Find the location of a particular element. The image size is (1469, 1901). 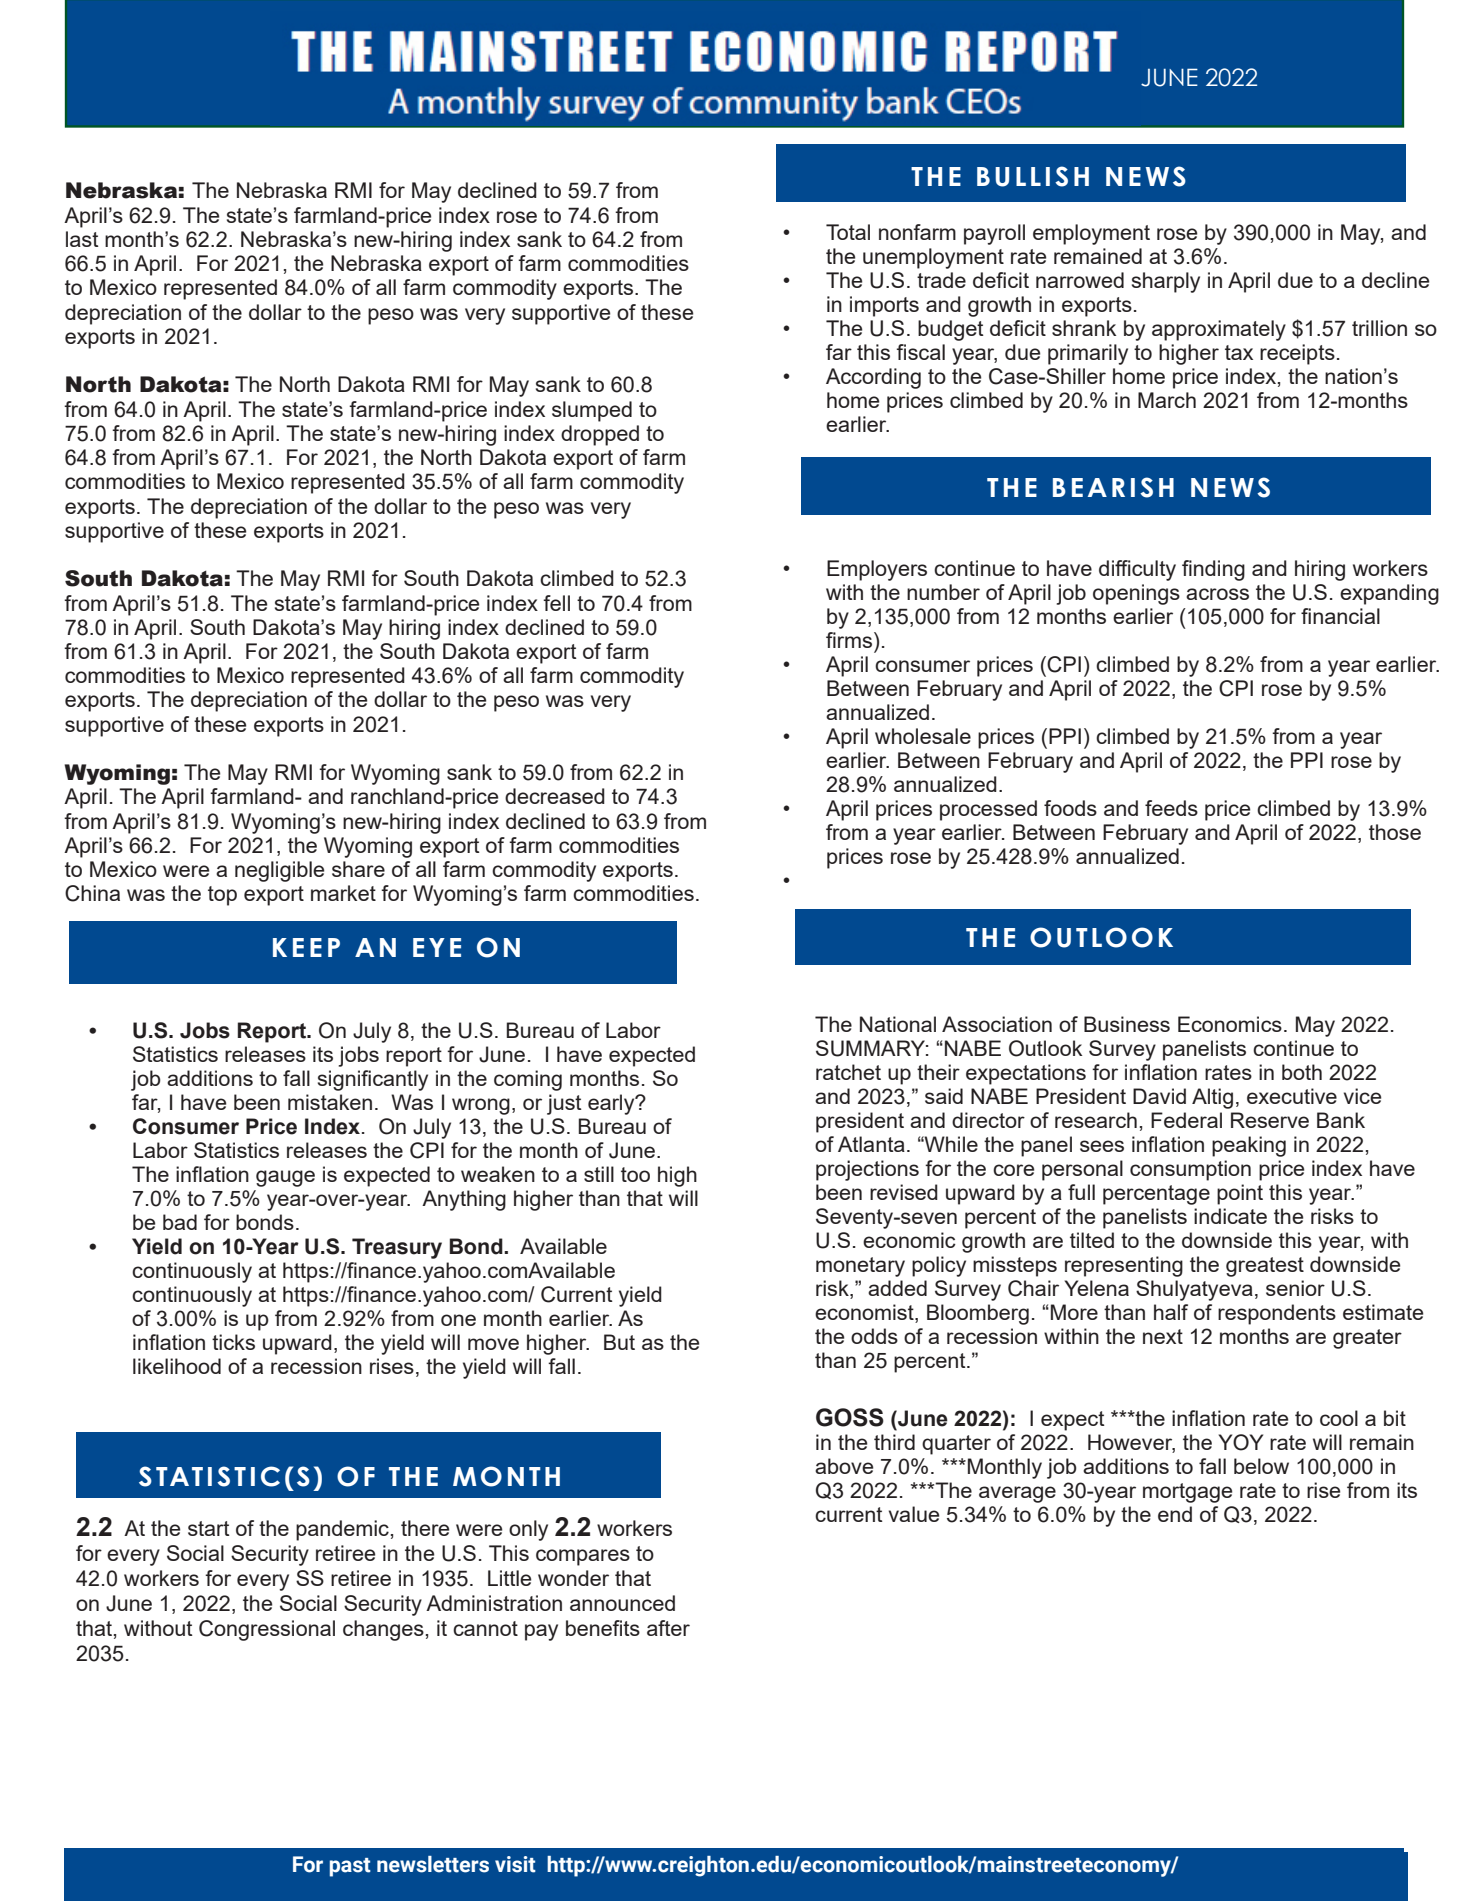

too is located at coordinates (635, 1174).
